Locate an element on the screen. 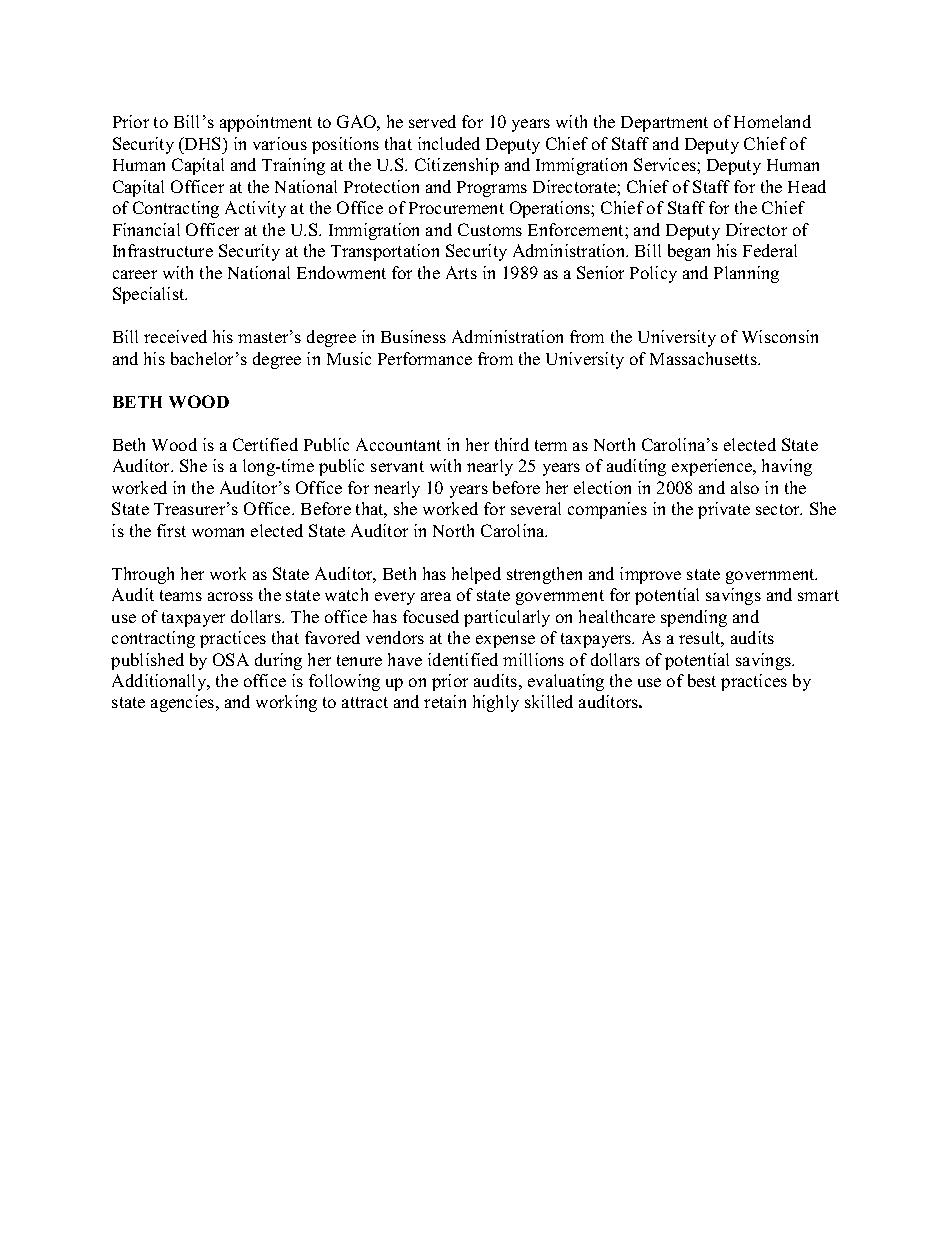 The width and height of the screenshot is (952, 1233). across is located at coordinates (230, 596).
